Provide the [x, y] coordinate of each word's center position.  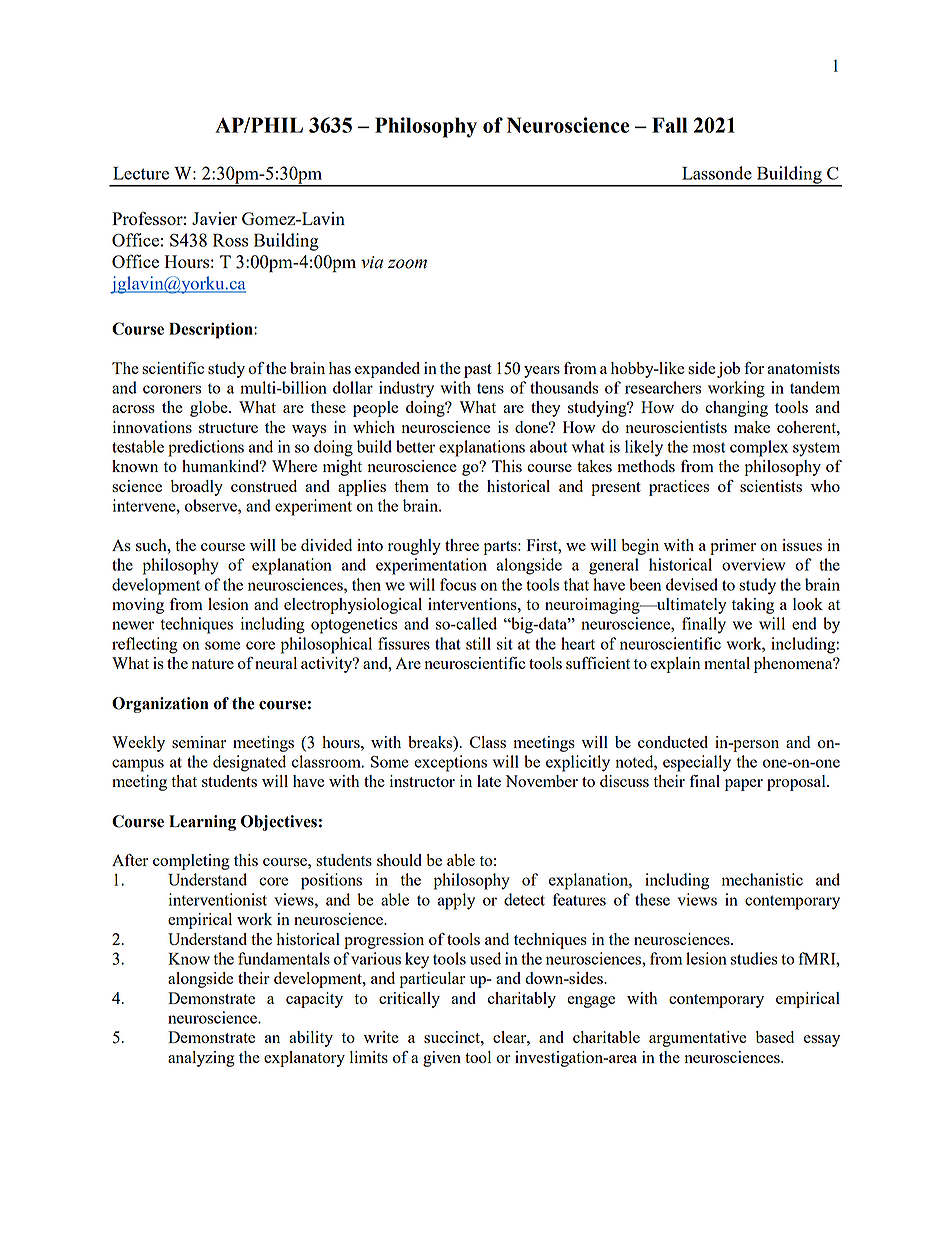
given [442, 1059]
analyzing [201, 1059]
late [489, 781]
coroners [172, 389]
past [478, 371]
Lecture [141, 173]
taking [753, 606]
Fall [669, 125]
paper [744, 785]
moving [138, 606]
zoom [407, 264]
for [754, 368]
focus [458, 584]
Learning [202, 823]
